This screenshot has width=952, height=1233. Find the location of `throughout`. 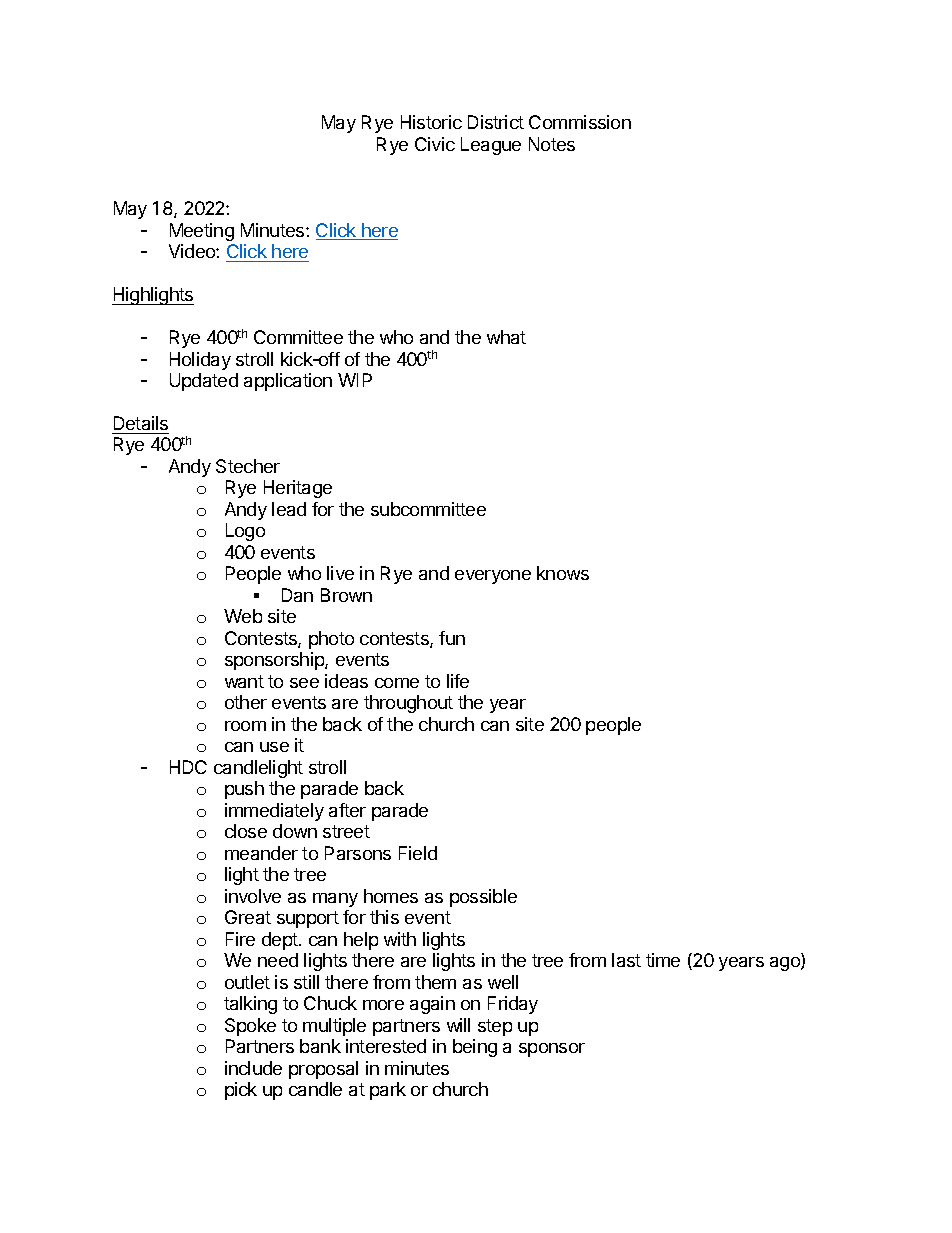

throughout is located at coordinates (408, 704).
